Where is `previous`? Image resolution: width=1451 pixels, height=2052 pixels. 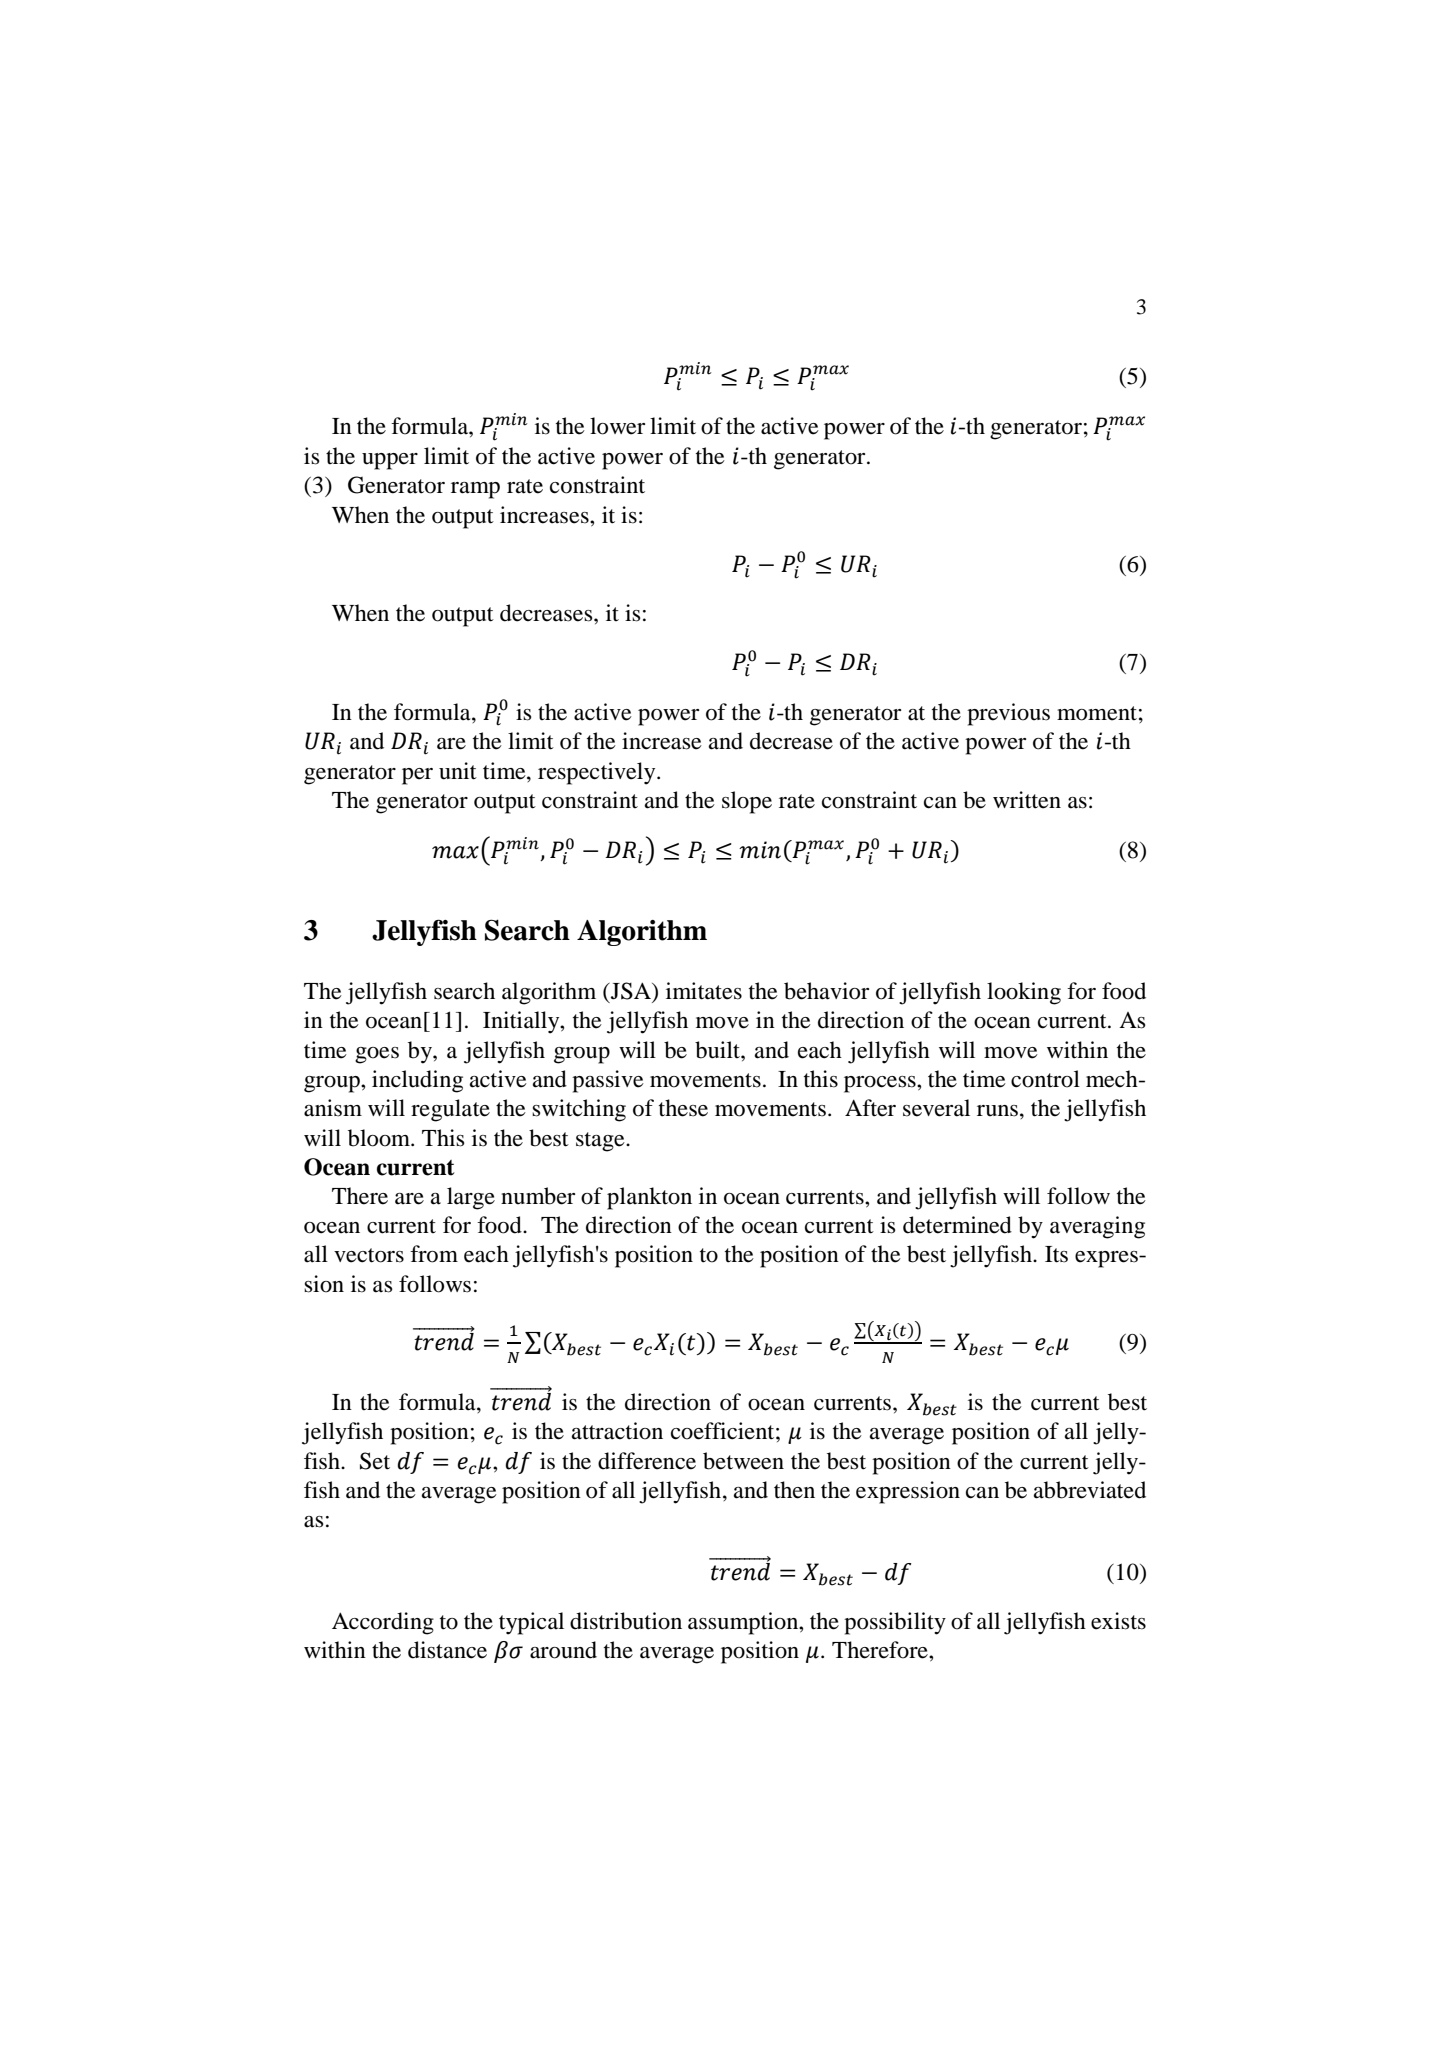 previous is located at coordinates (1008, 714).
